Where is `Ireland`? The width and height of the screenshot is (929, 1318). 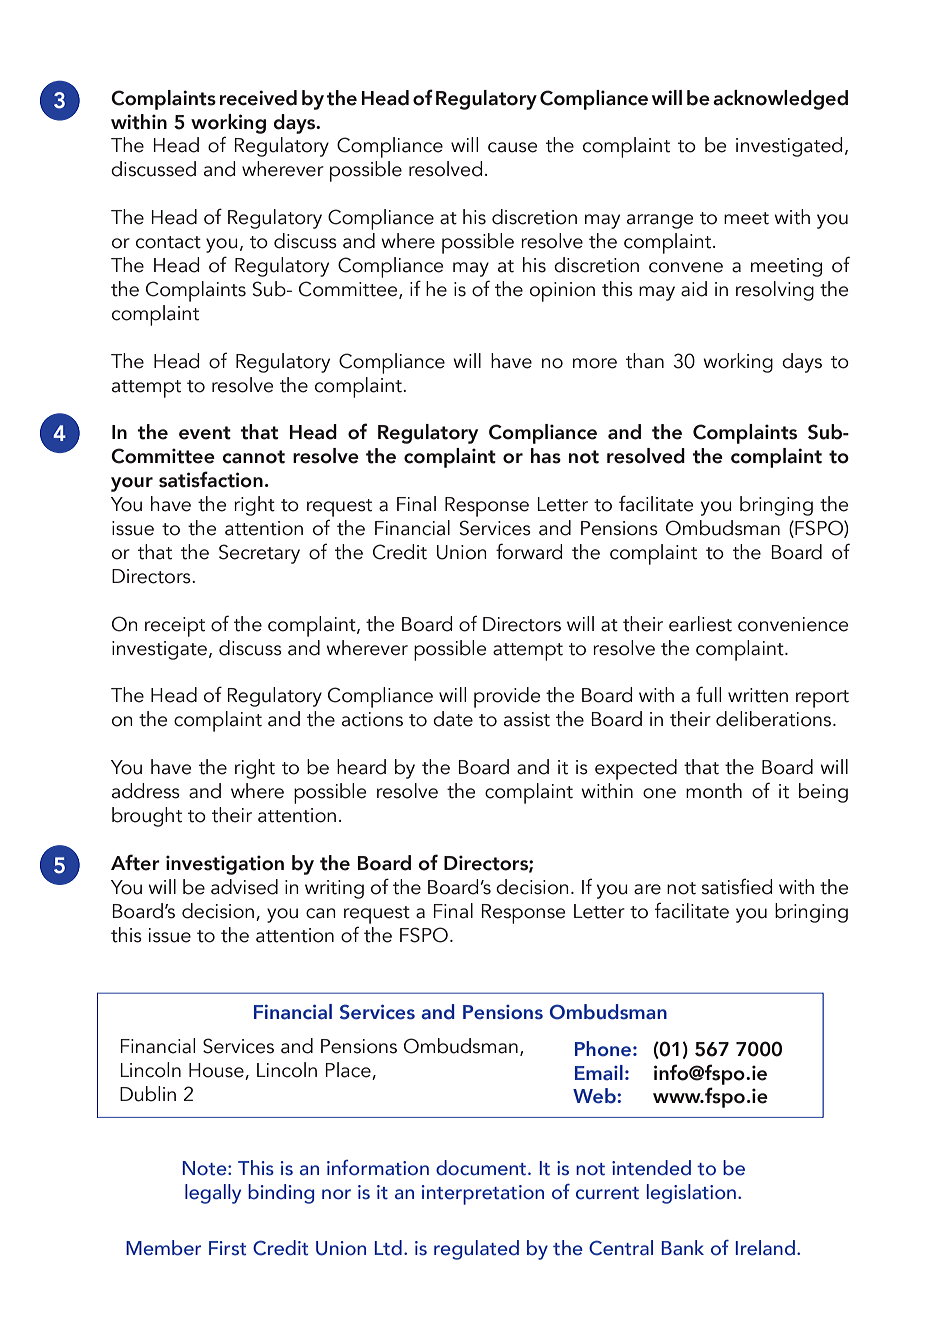
Ireland is located at coordinates (765, 1248).
